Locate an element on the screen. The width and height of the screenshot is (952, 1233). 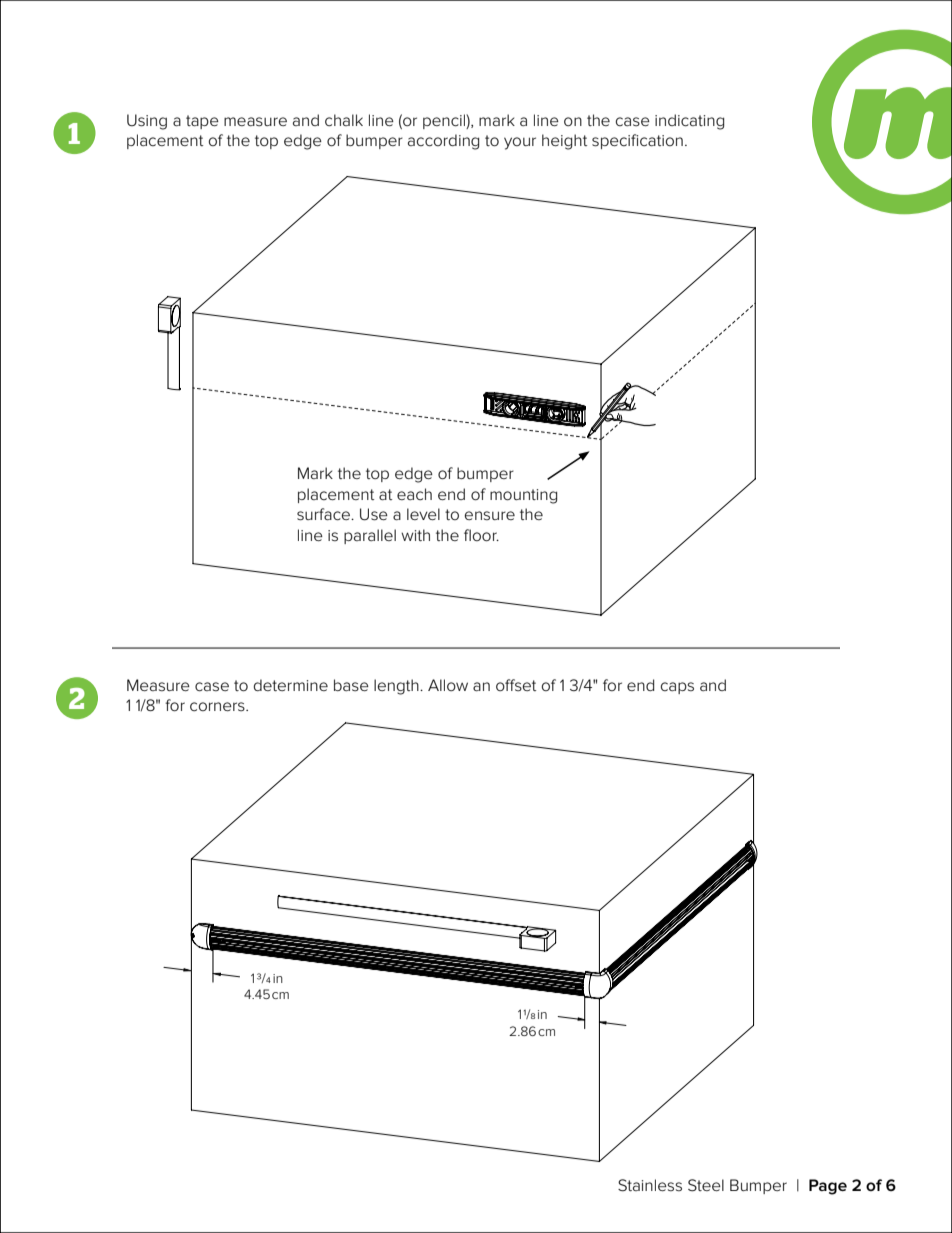
determine is located at coordinates (291, 685).
